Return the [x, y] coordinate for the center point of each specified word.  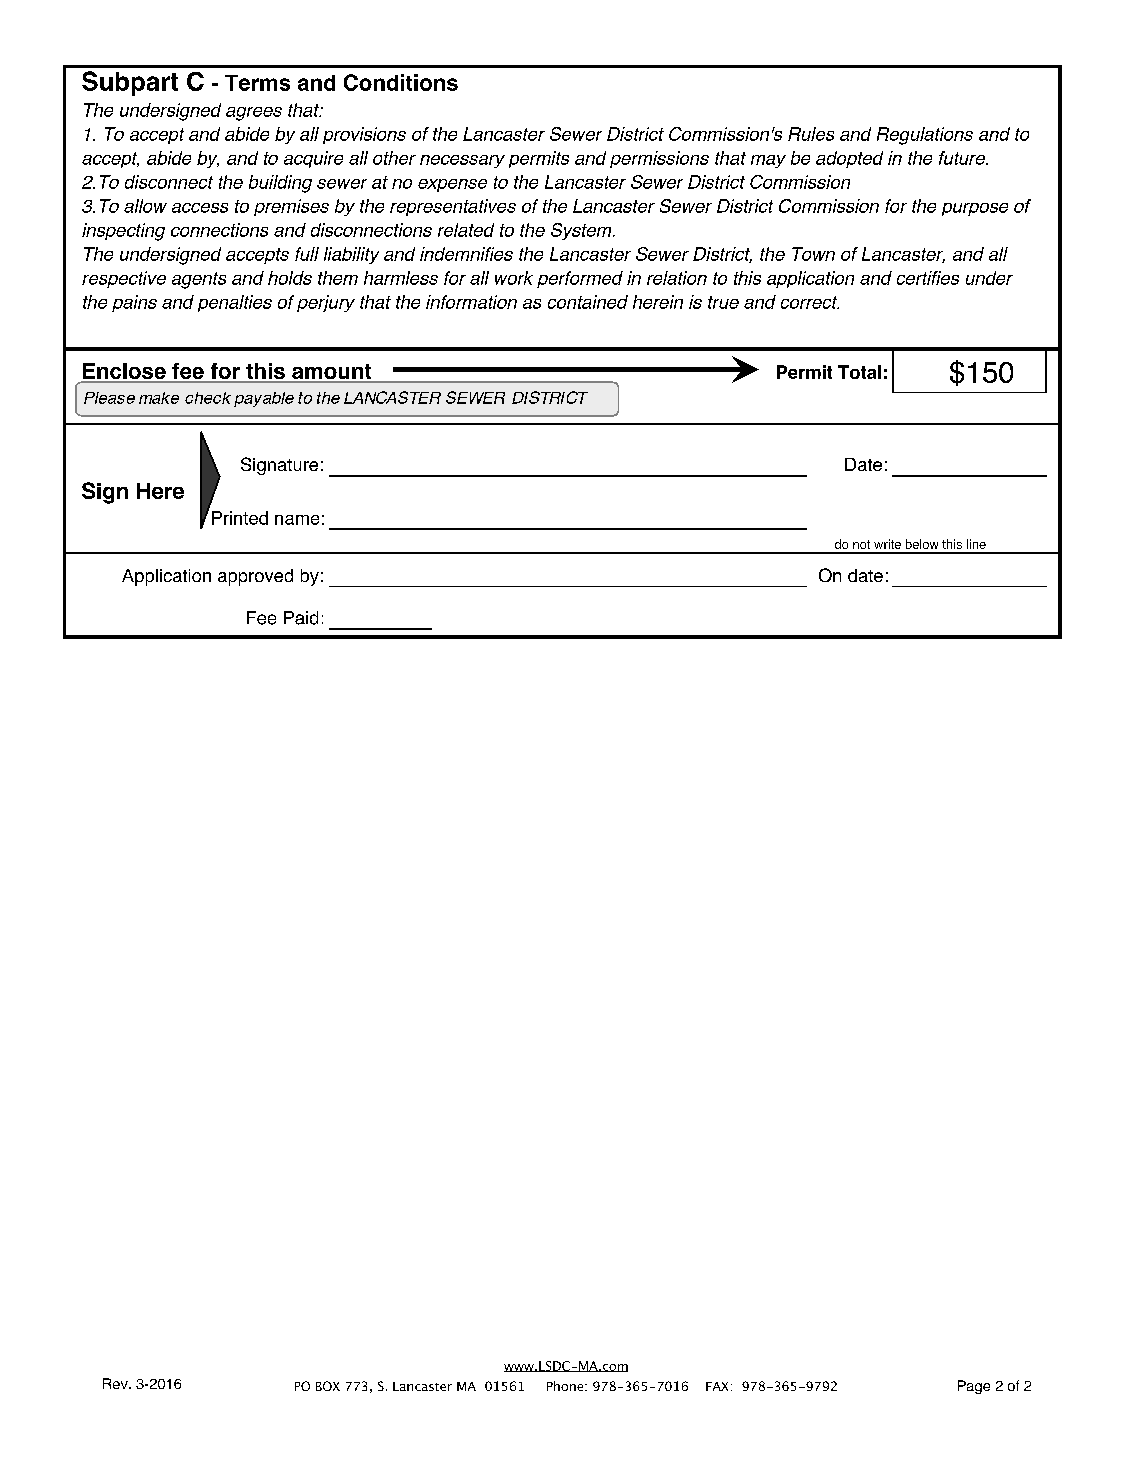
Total [859, 372]
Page [974, 1387]
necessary [462, 161]
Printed [240, 518]
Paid [301, 618]
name [297, 520]
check [208, 398]
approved [255, 577]
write [887, 544]
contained [588, 302]
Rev [116, 1383]
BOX [328, 1386]
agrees [254, 114]
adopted [849, 159]
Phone [566, 1386]
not [861, 544]
